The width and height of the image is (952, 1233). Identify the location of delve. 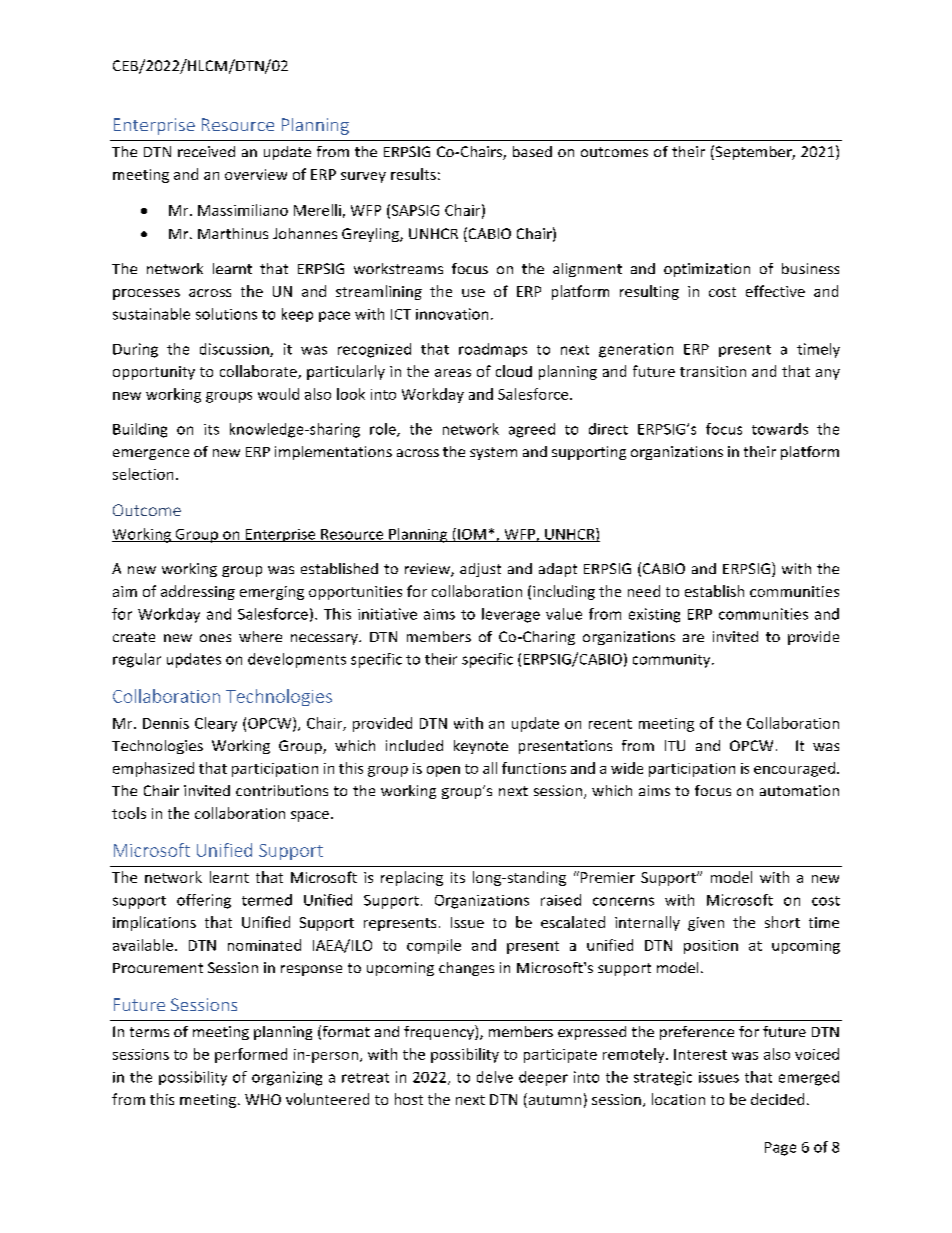
(495, 1077).
